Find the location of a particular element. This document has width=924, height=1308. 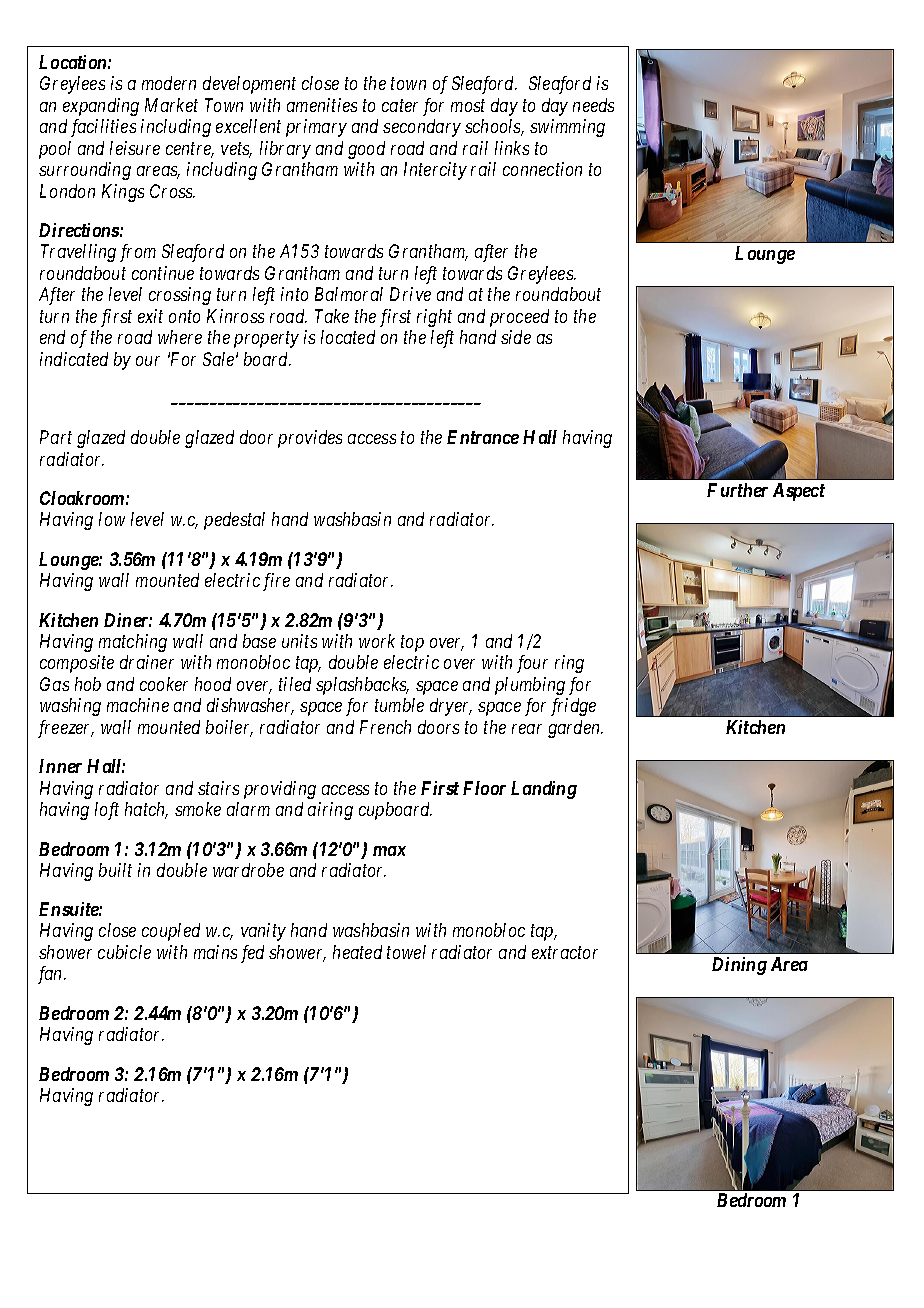

Market is located at coordinates (171, 105).
